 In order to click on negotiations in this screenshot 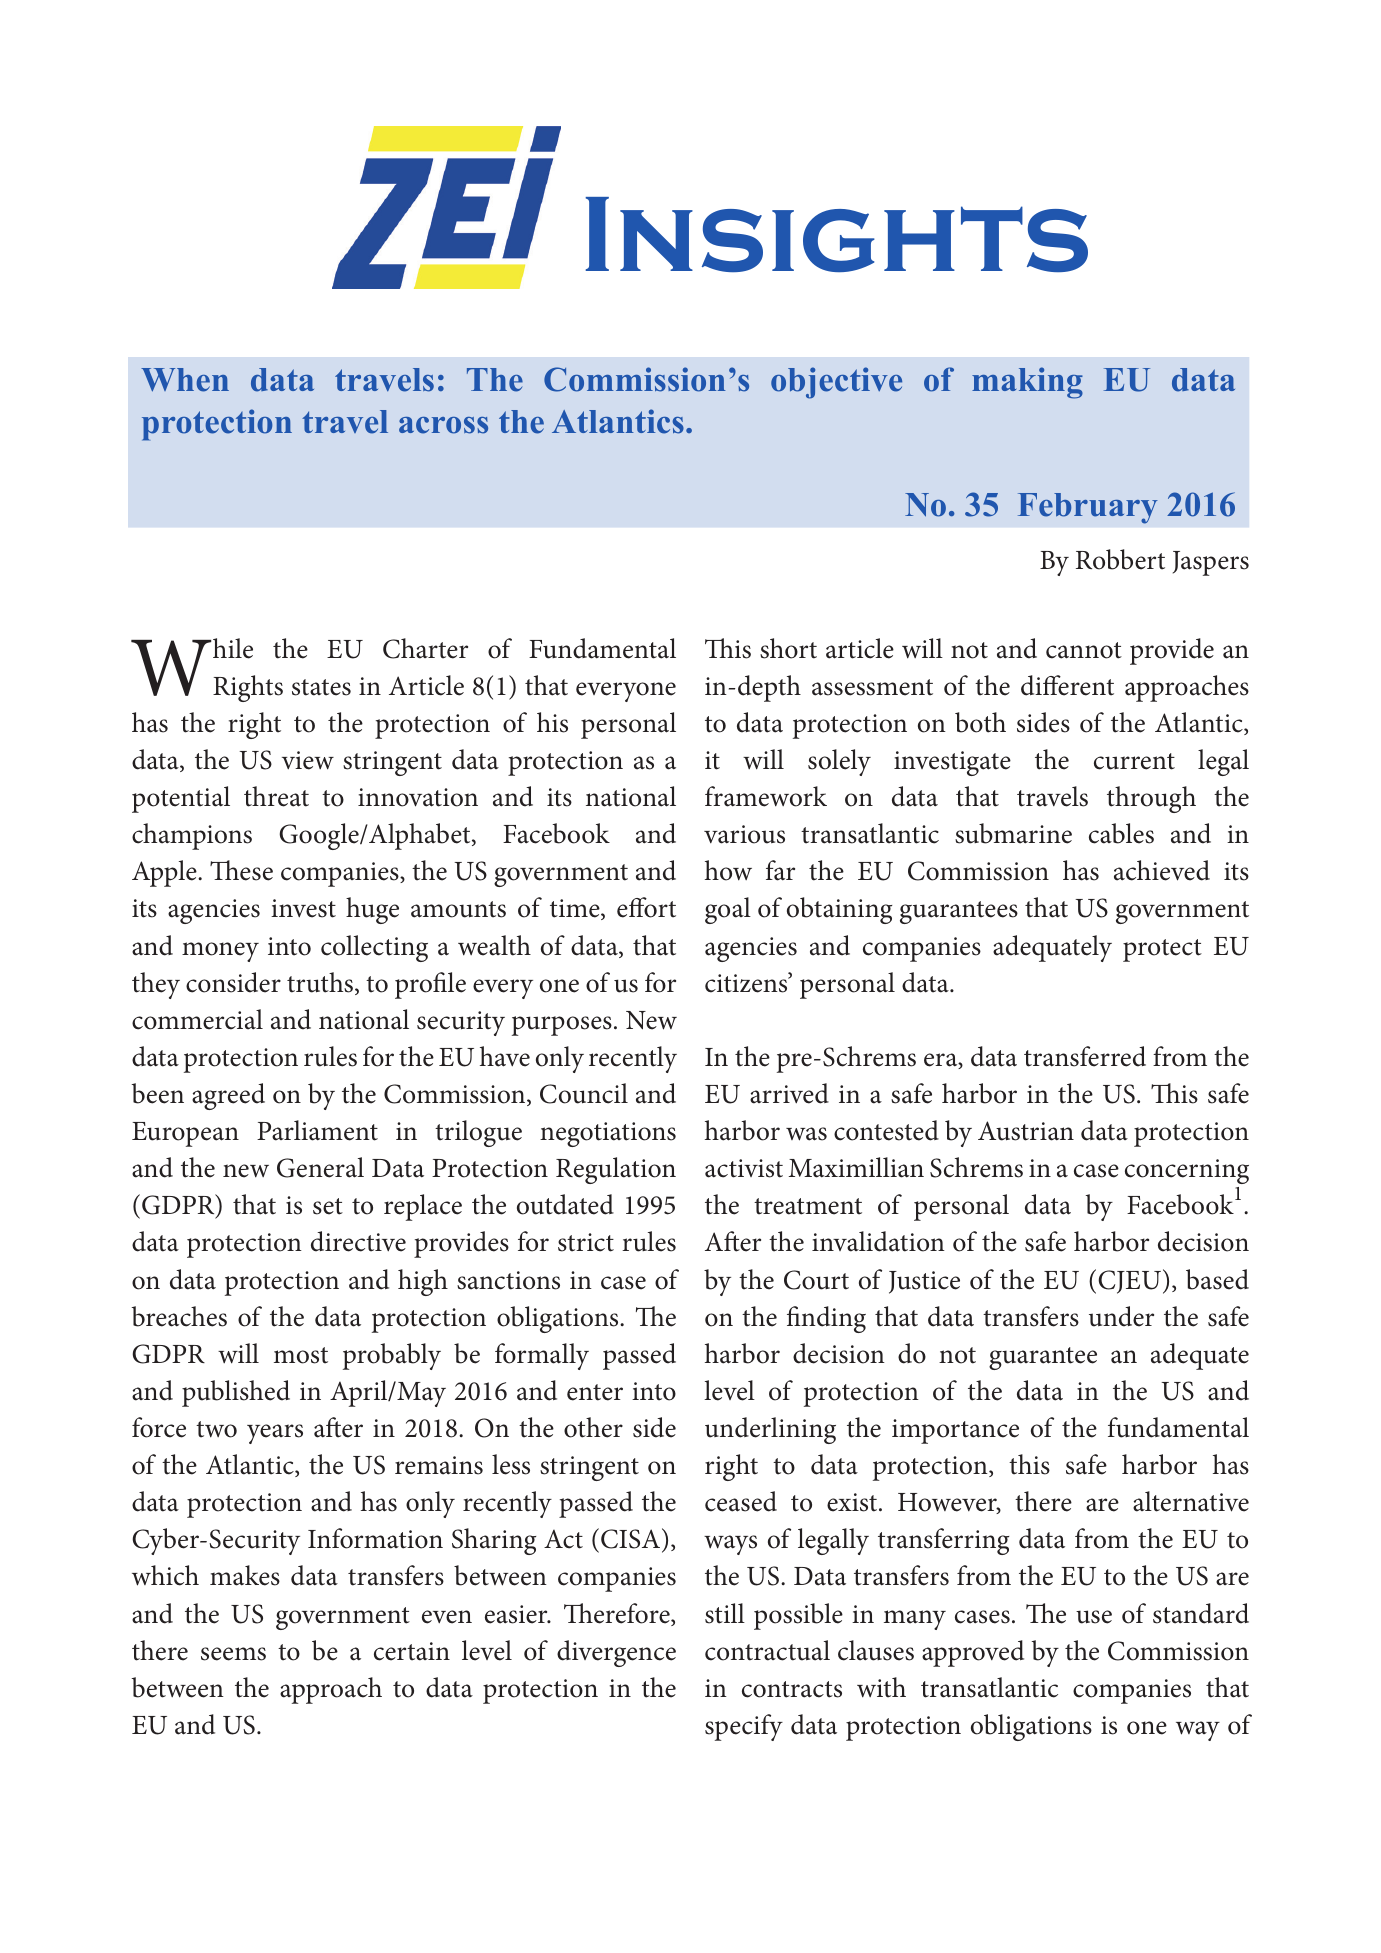, I will do `click(608, 1134)`.
